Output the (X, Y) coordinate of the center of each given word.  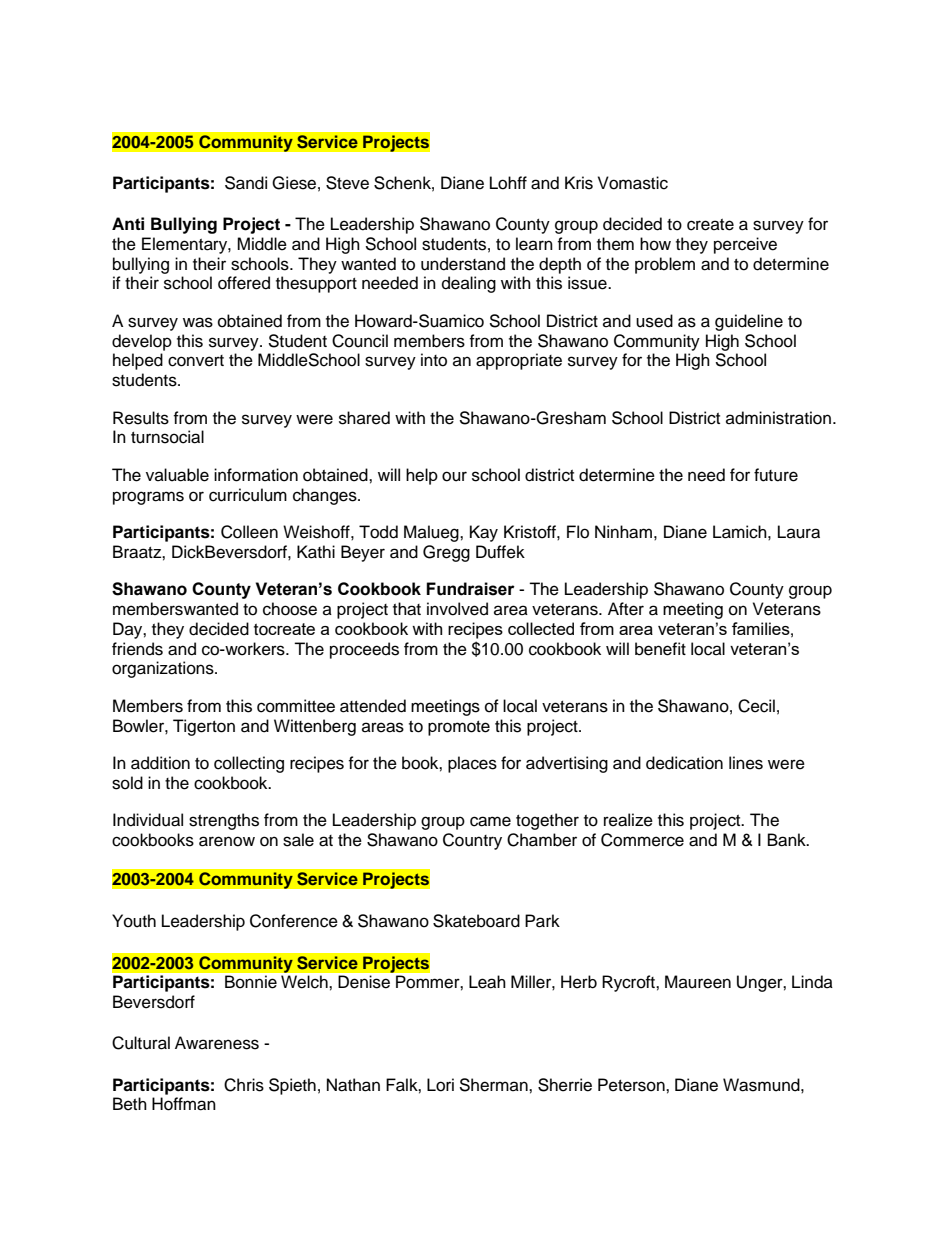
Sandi (246, 183)
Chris (244, 1085)
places (472, 764)
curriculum (248, 495)
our (454, 476)
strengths (224, 821)
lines (746, 763)
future (776, 475)
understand (463, 264)
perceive (745, 245)
